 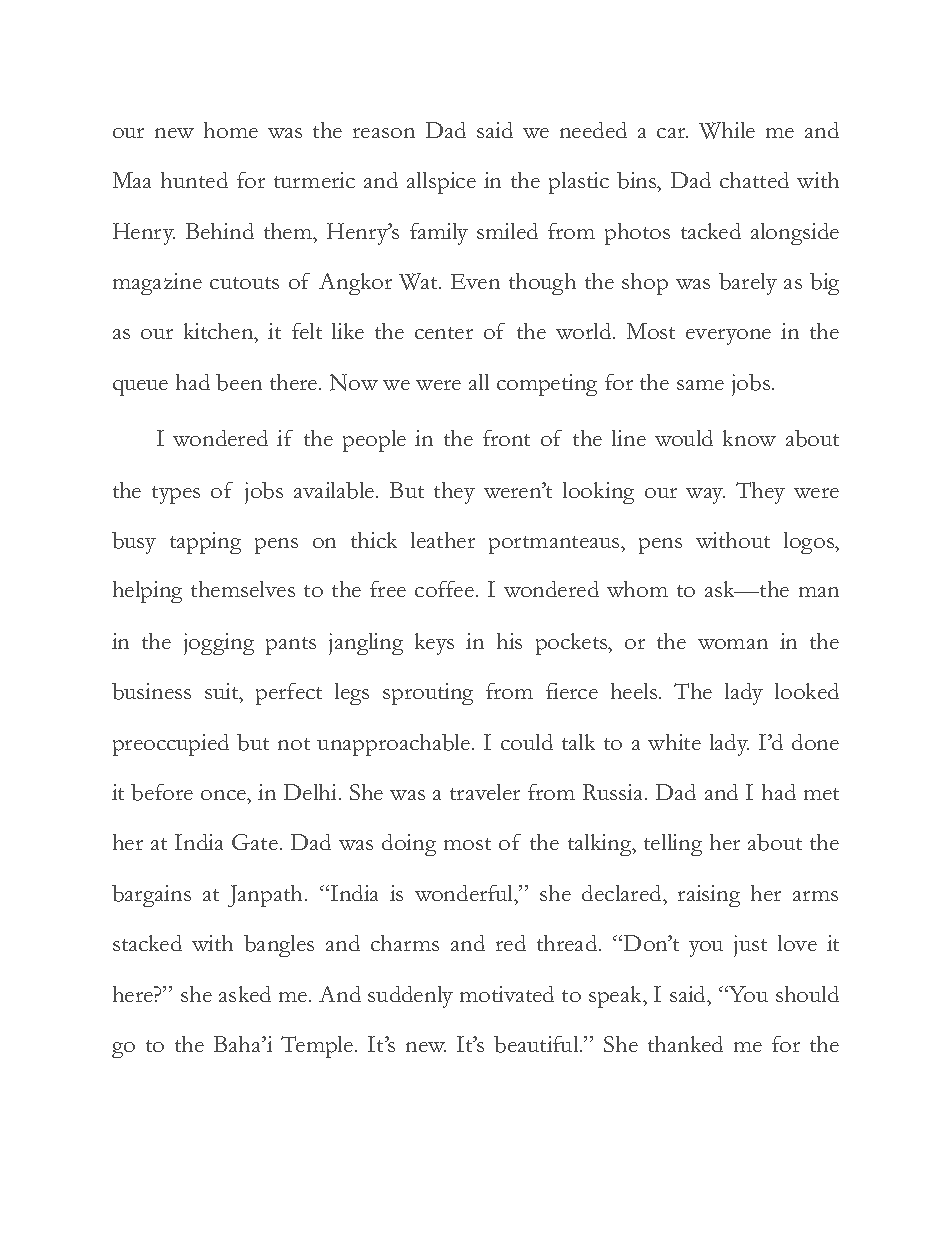 I want to click on chatted, so click(x=754, y=180).
